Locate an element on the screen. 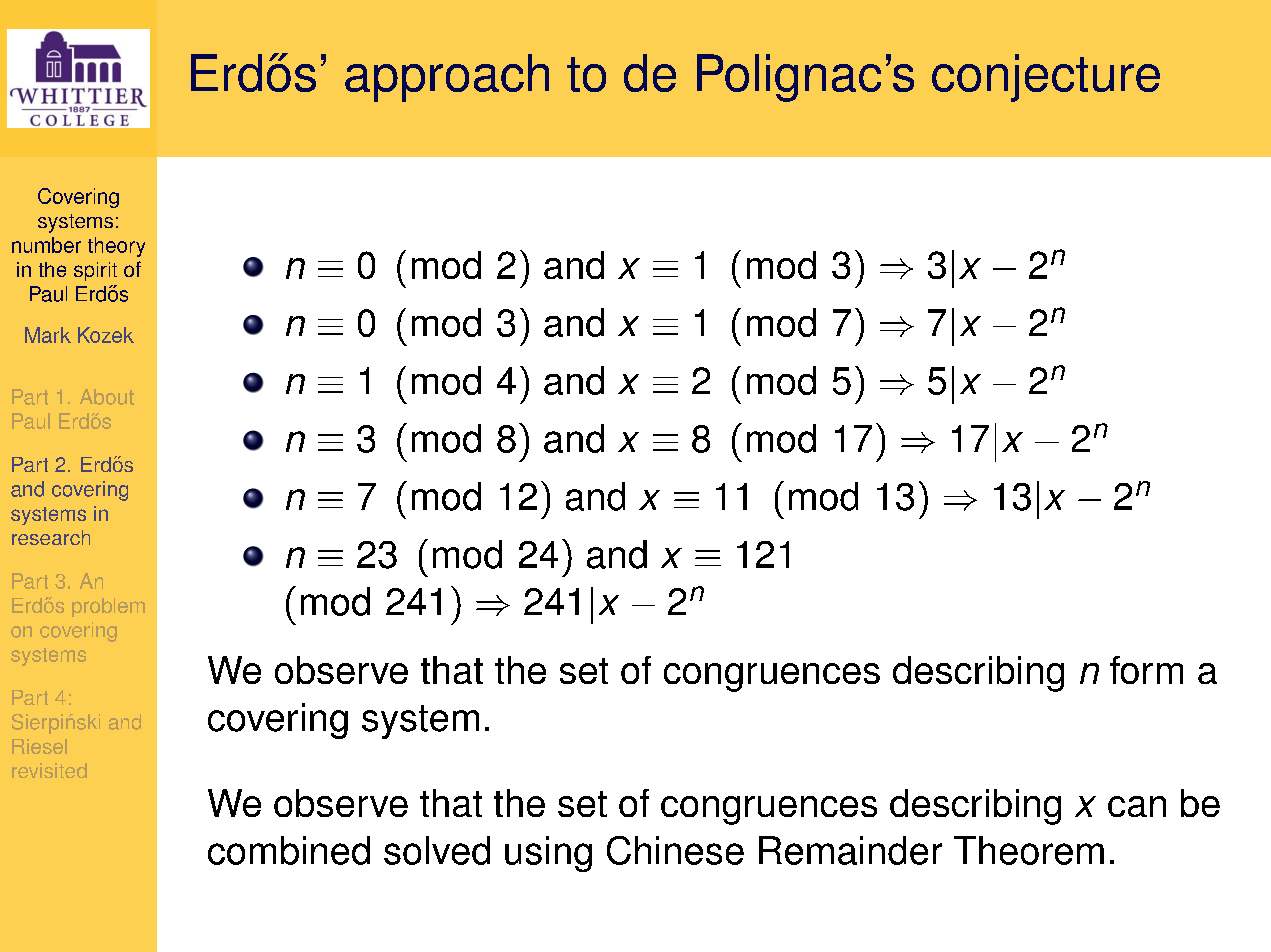 This screenshot has width=1271, height=952. Remainder is located at coordinates (850, 850).
